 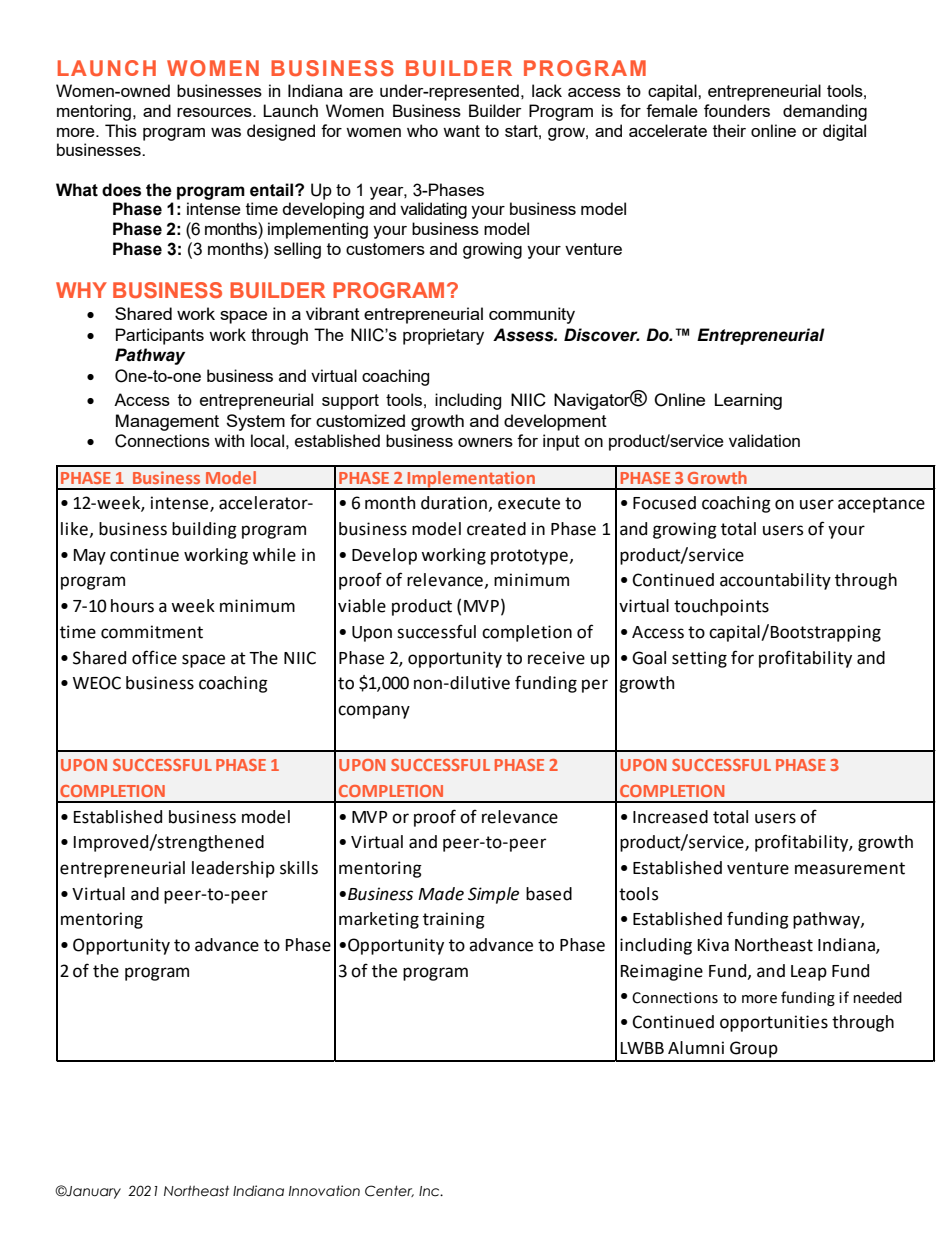 I want to click on want, so click(x=461, y=131).
